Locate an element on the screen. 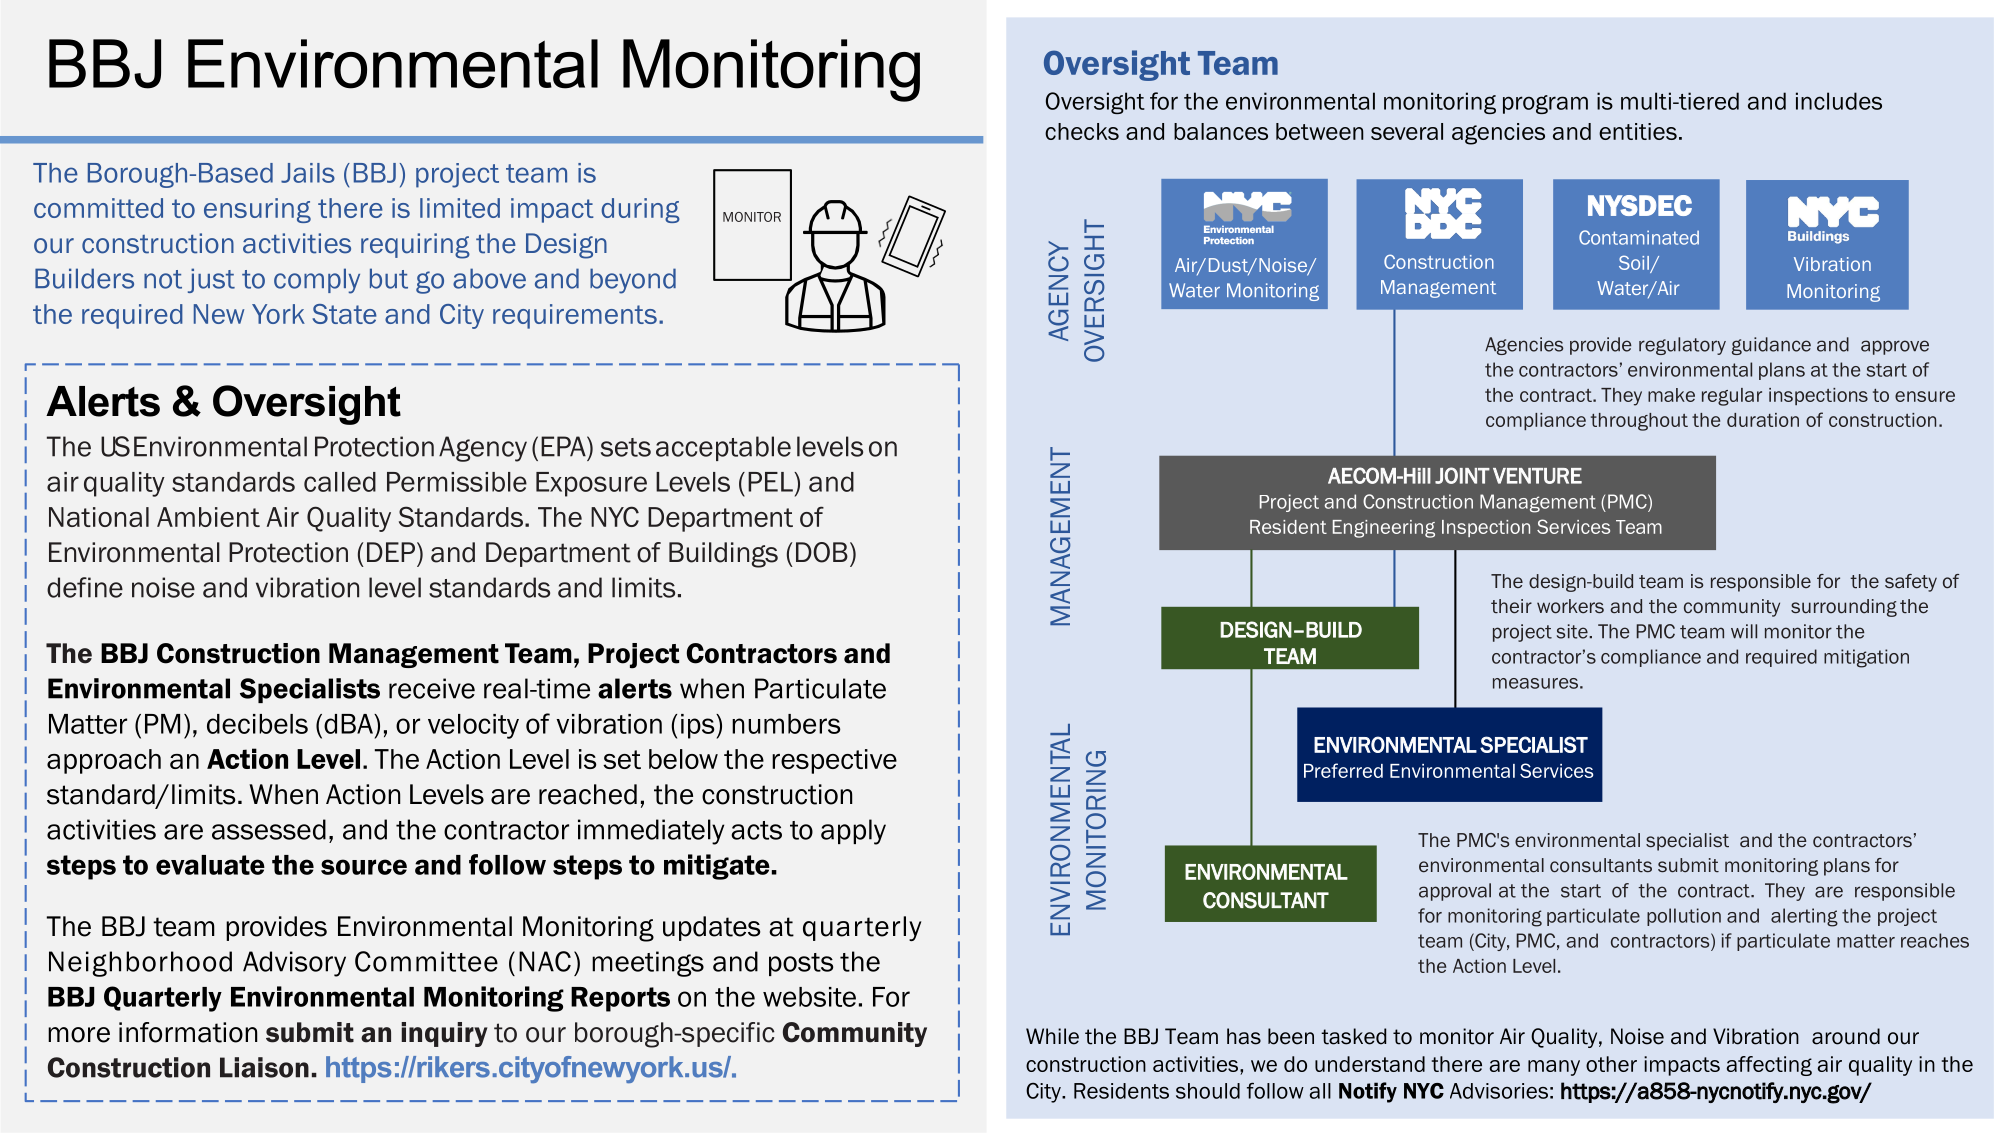 This screenshot has width=2014, height=1133. decibels is located at coordinates (257, 724).
